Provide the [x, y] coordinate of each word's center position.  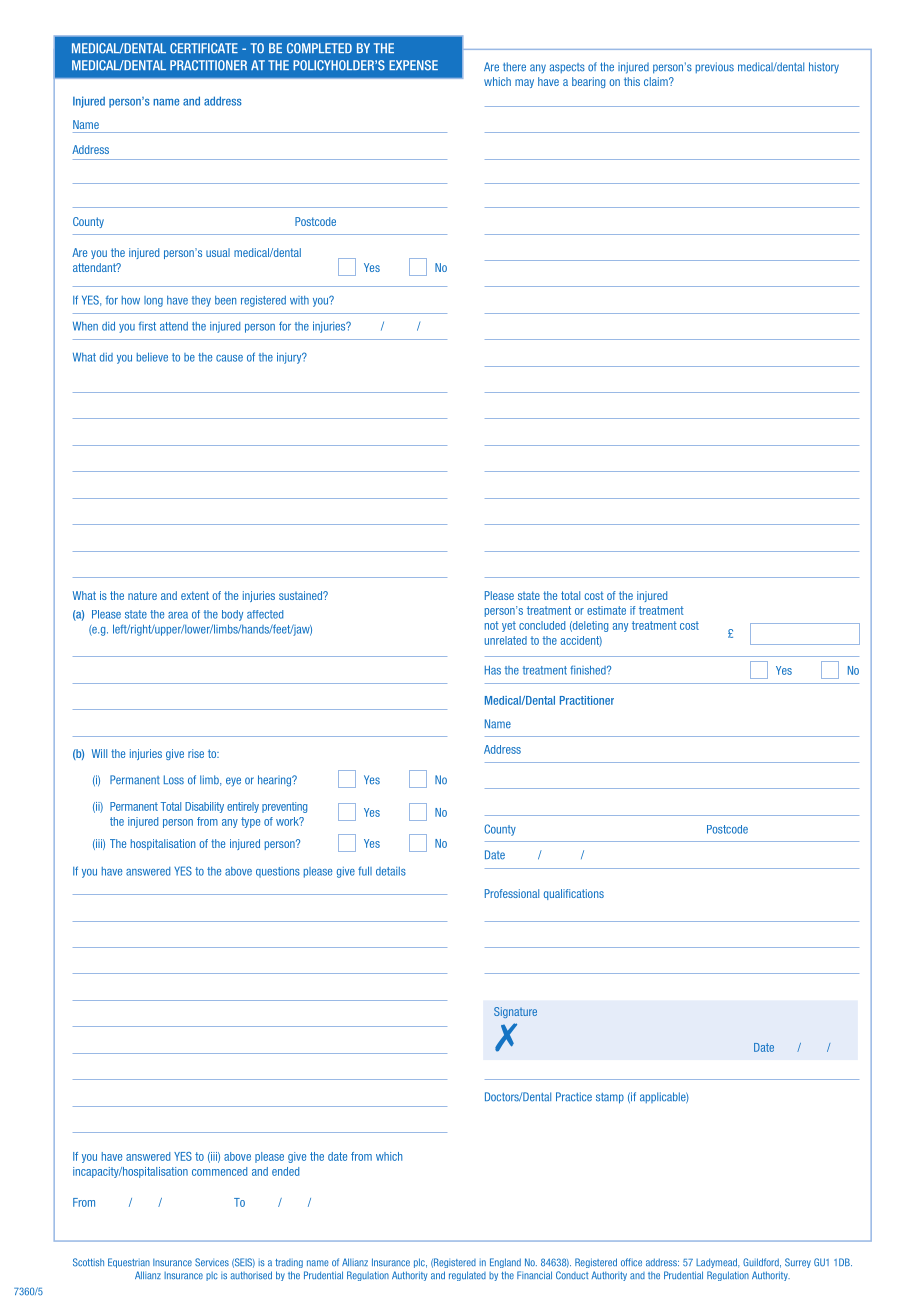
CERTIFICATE [204, 48]
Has [493, 670]
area [178, 615]
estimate [606, 610]
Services [212, 1262]
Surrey [798, 1263]
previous [715, 67]
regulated [467, 1276]
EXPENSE [413, 65]
